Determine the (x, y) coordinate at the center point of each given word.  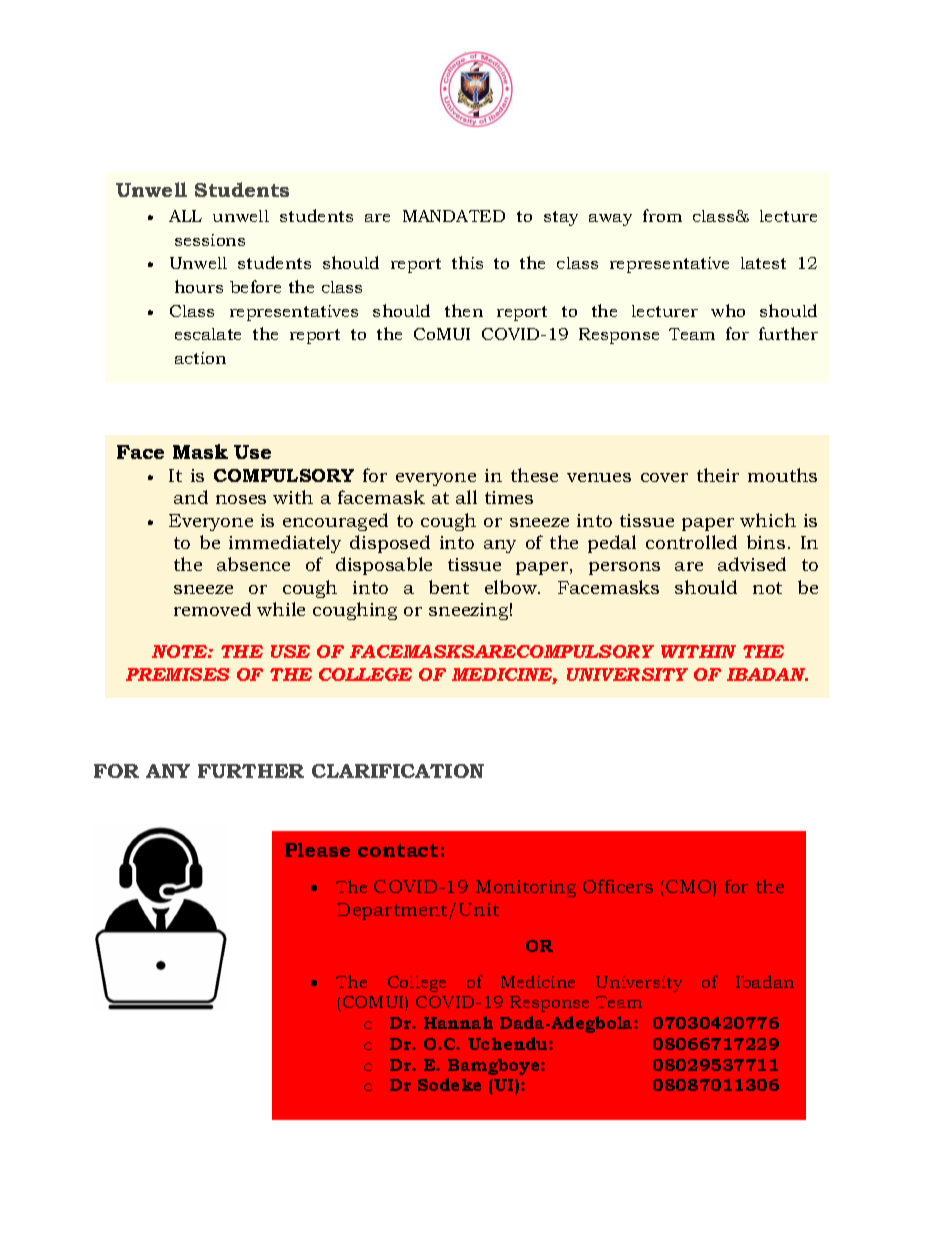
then (464, 310)
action (200, 358)
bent (449, 587)
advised (752, 564)
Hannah (458, 1022)
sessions (210, 240)
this (467, 262)
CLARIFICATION (398, 771)
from (662, 215)
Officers (618, 886)
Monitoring (526, 888)
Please (317, 849)
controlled (691, 542)
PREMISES (177, 674)
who (728, 310)
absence (253, 564)
